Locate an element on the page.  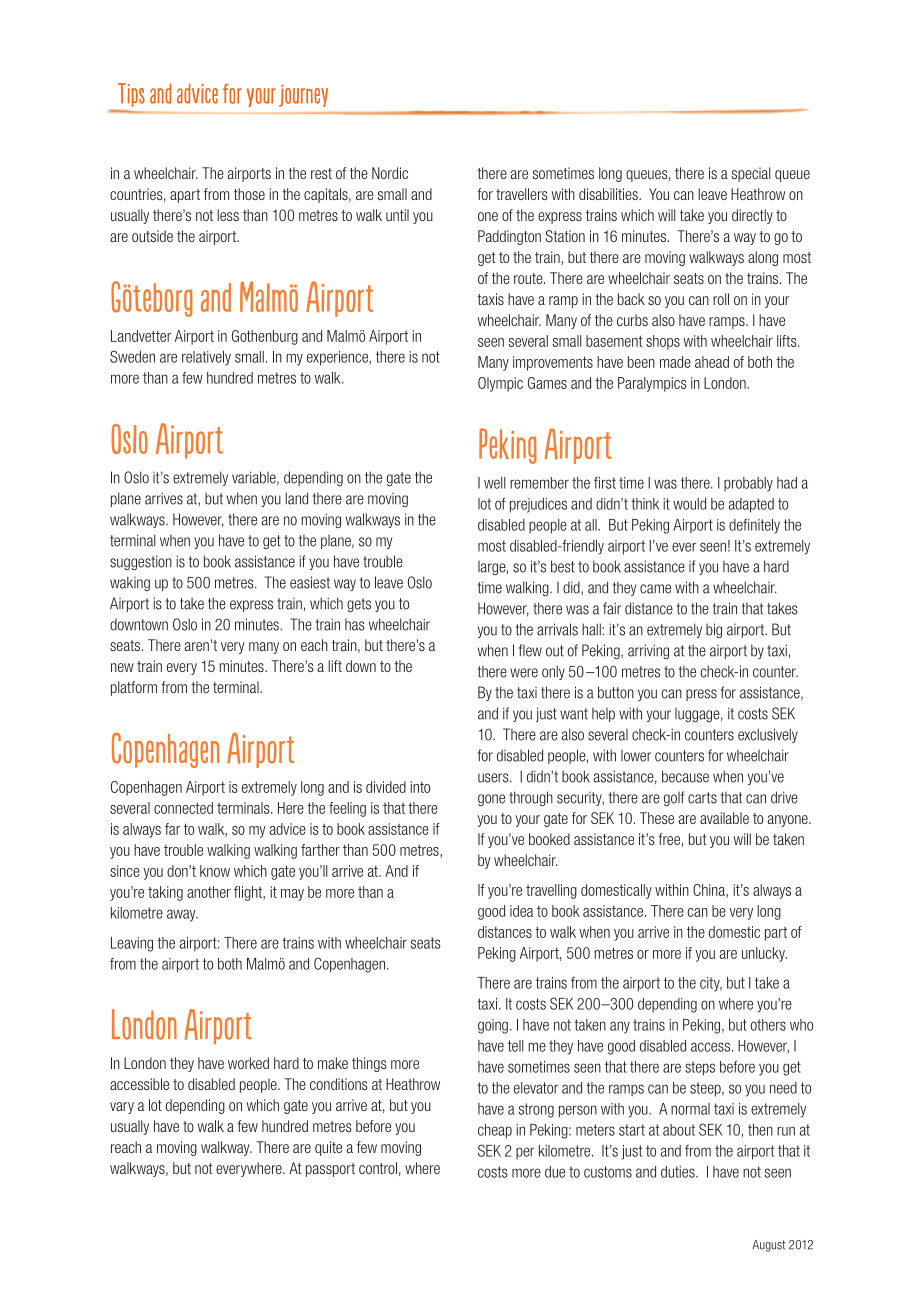
special is located at coordinates (751, 174).
